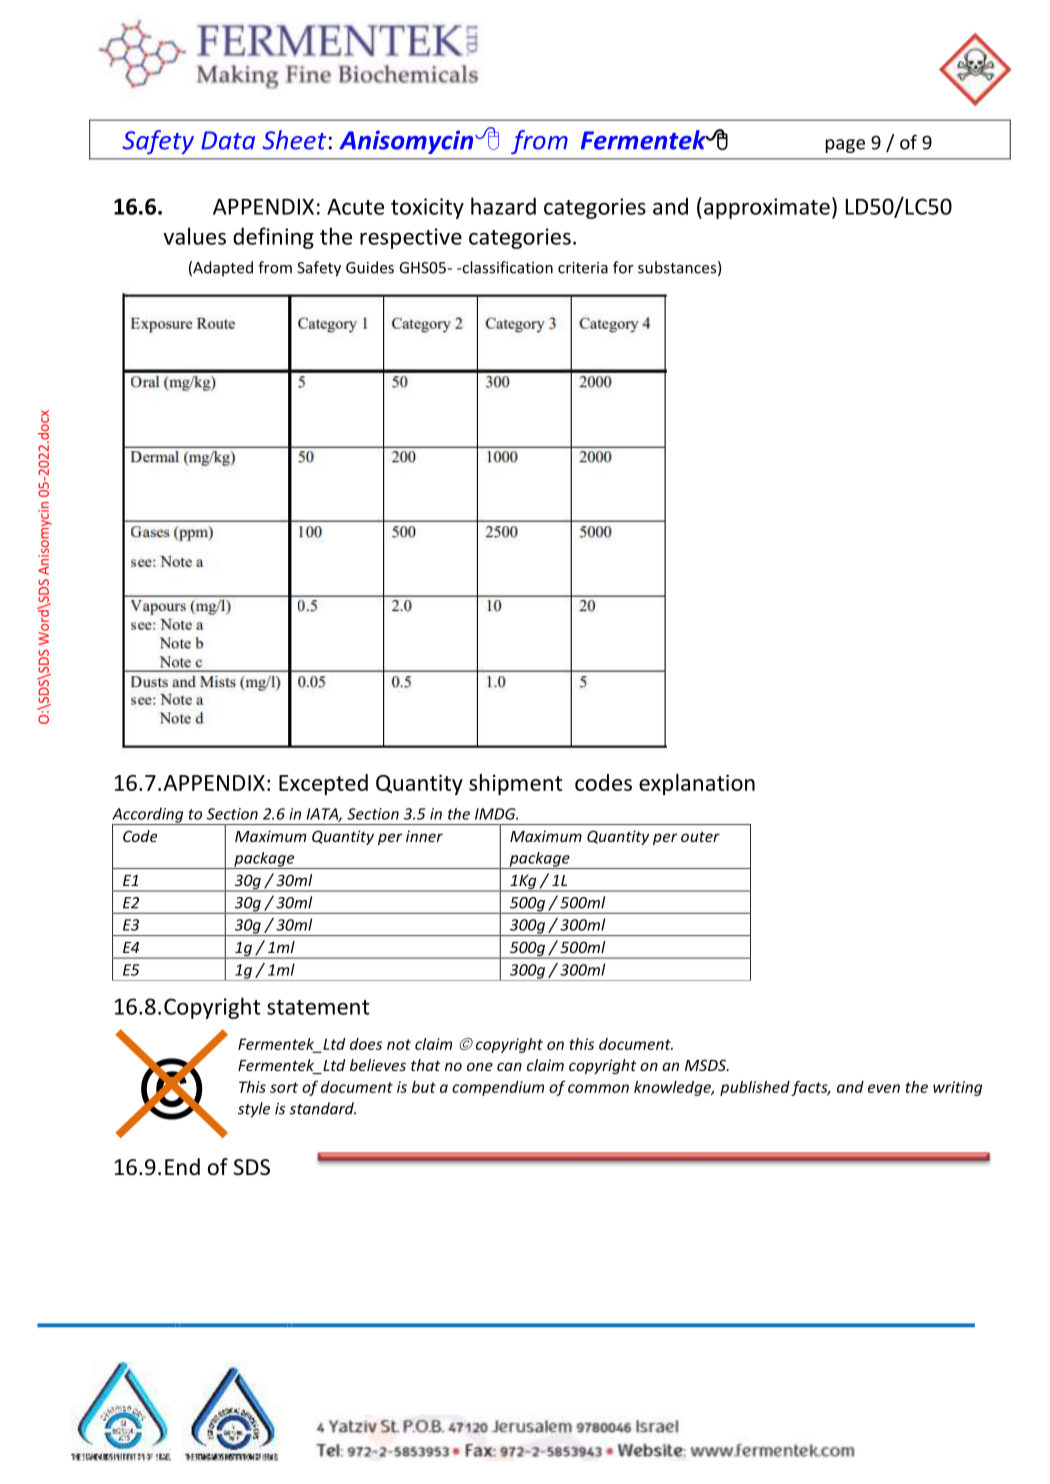  Describe the element at coordinates (516, 784) in the screenshot. I see `shipment` at that location.
